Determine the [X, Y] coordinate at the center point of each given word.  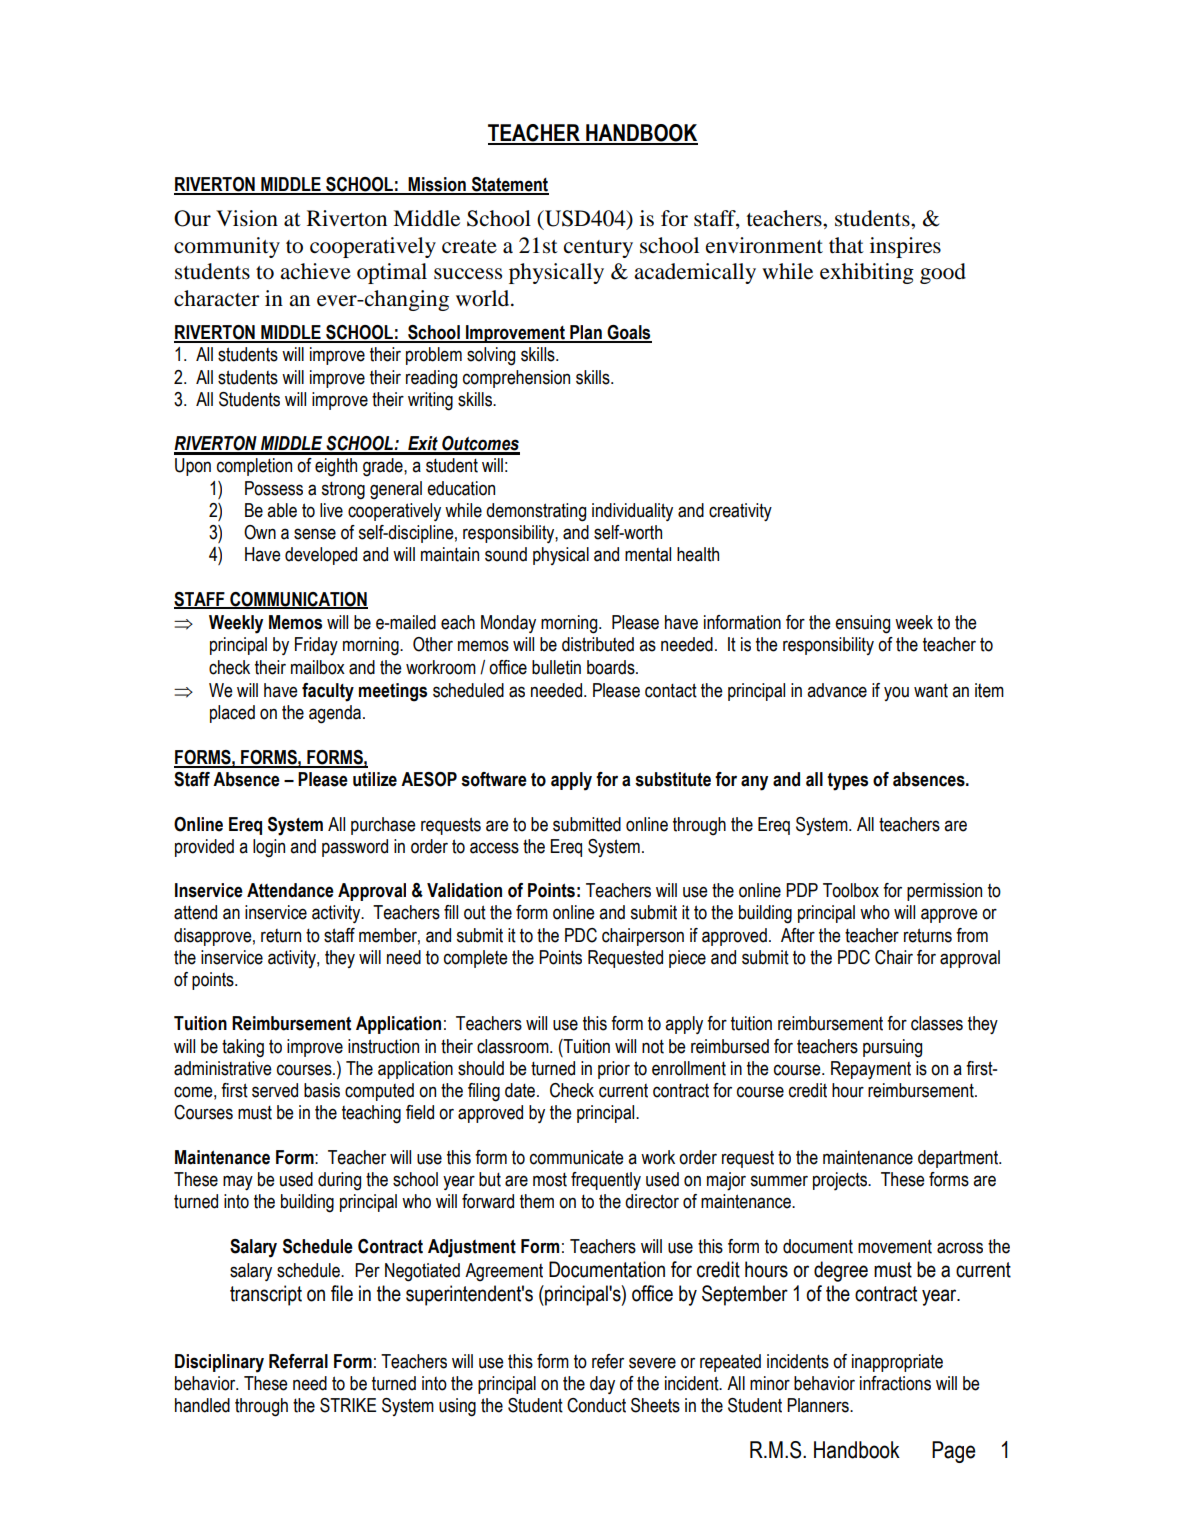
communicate [577, 1157]
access [494, 848]
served [275, 1090]
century [598, 249]
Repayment [871, 1070]
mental [648, 554]
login [269, 848]
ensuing [862, 624]
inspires [905, 247]
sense [315, 534]
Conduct [596, 1405]
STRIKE [348, 1405]
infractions [895, 1383]
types [847, 782]
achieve [315, 271]
